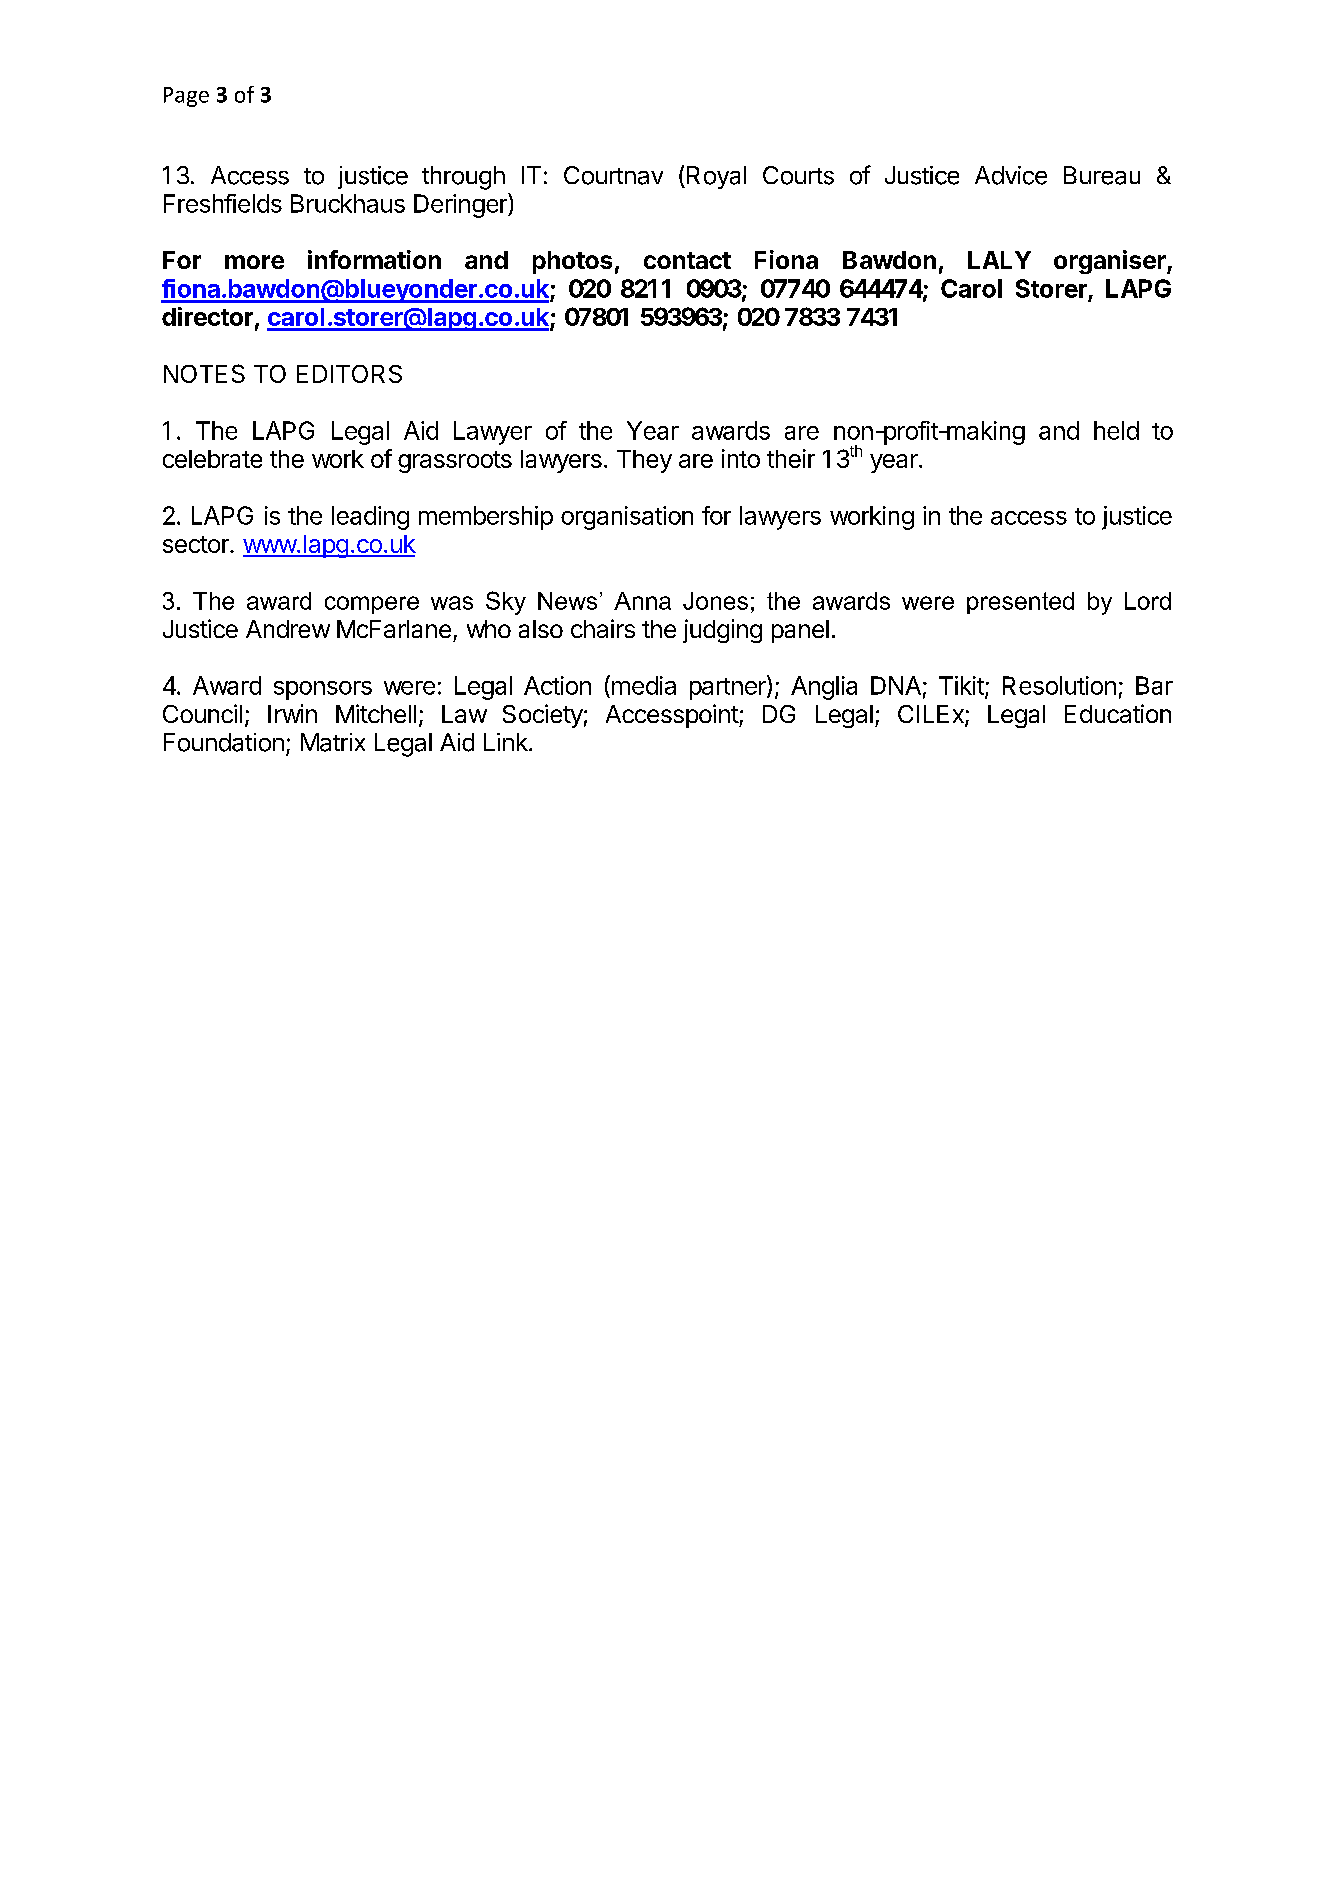 The image size is (1334, 1887). What do you see at coordinates (1111, 262) in the image?
I see `organiser` at bounding box center [1111, 262].
